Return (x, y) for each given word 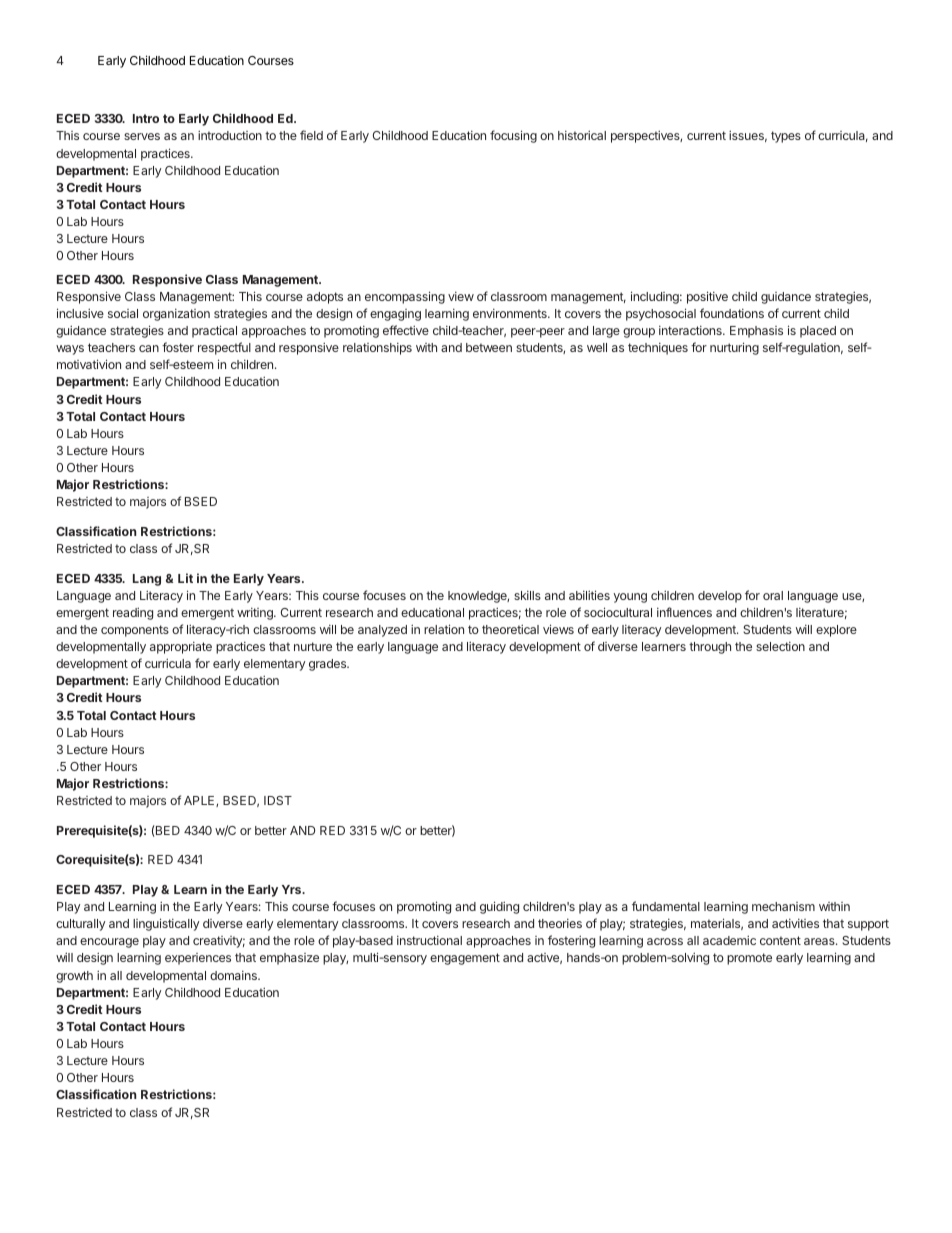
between (489, 347)
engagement (465, 959)
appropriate (181, 648)
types (786, 137)
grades (328, 665)
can (149, 348)
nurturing (734, 348)
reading (133, 613)
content (780, 940)
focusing (513, 136)
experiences (198, 959)
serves (142, 136)
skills (527, 595)
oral (773, 595)
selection (780, 646)
